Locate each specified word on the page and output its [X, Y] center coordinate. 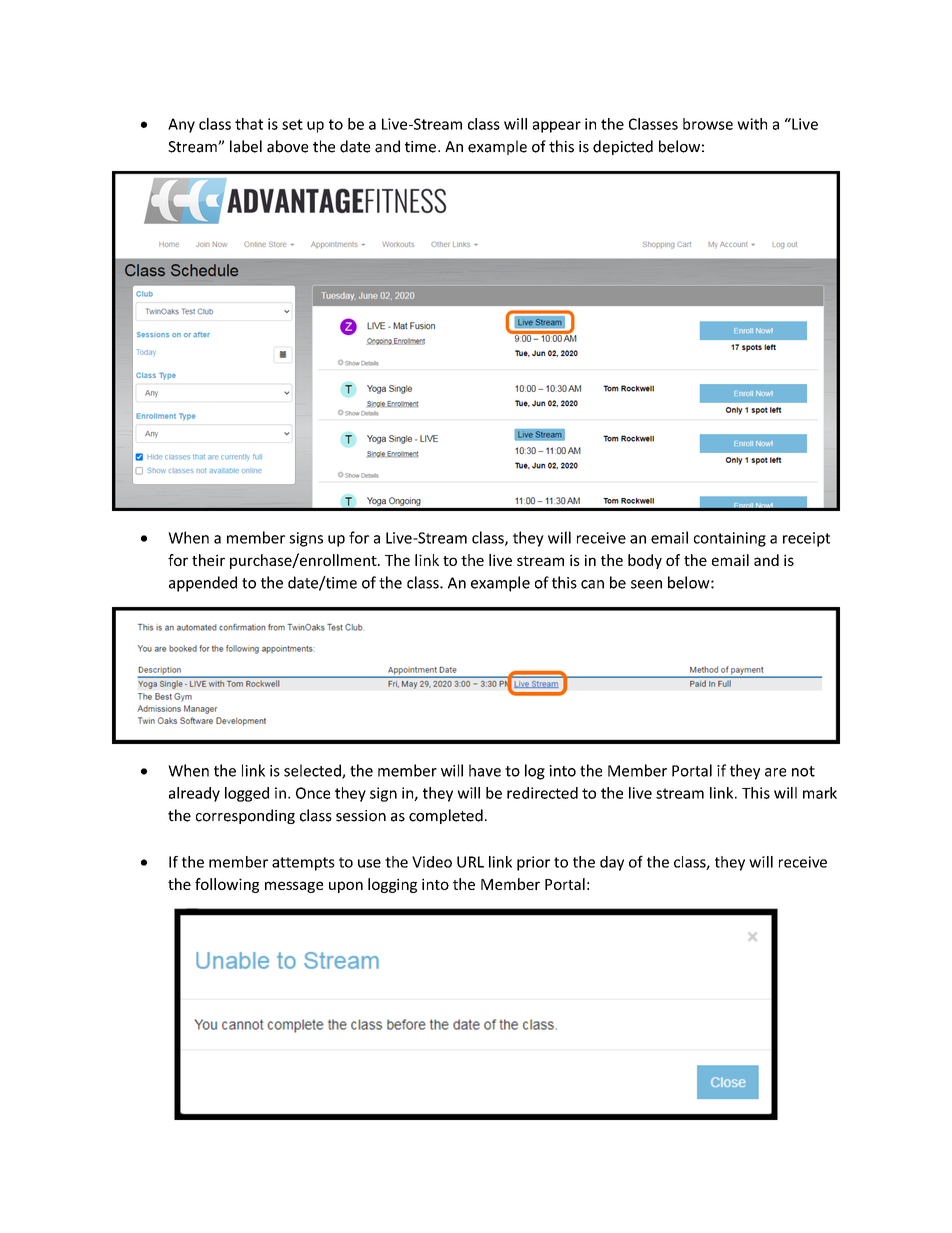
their [208, 560]
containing [730, 539]
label [246, 146]
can [592, 584]
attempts [303, 864]
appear [557, 127]
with [752, 124]
